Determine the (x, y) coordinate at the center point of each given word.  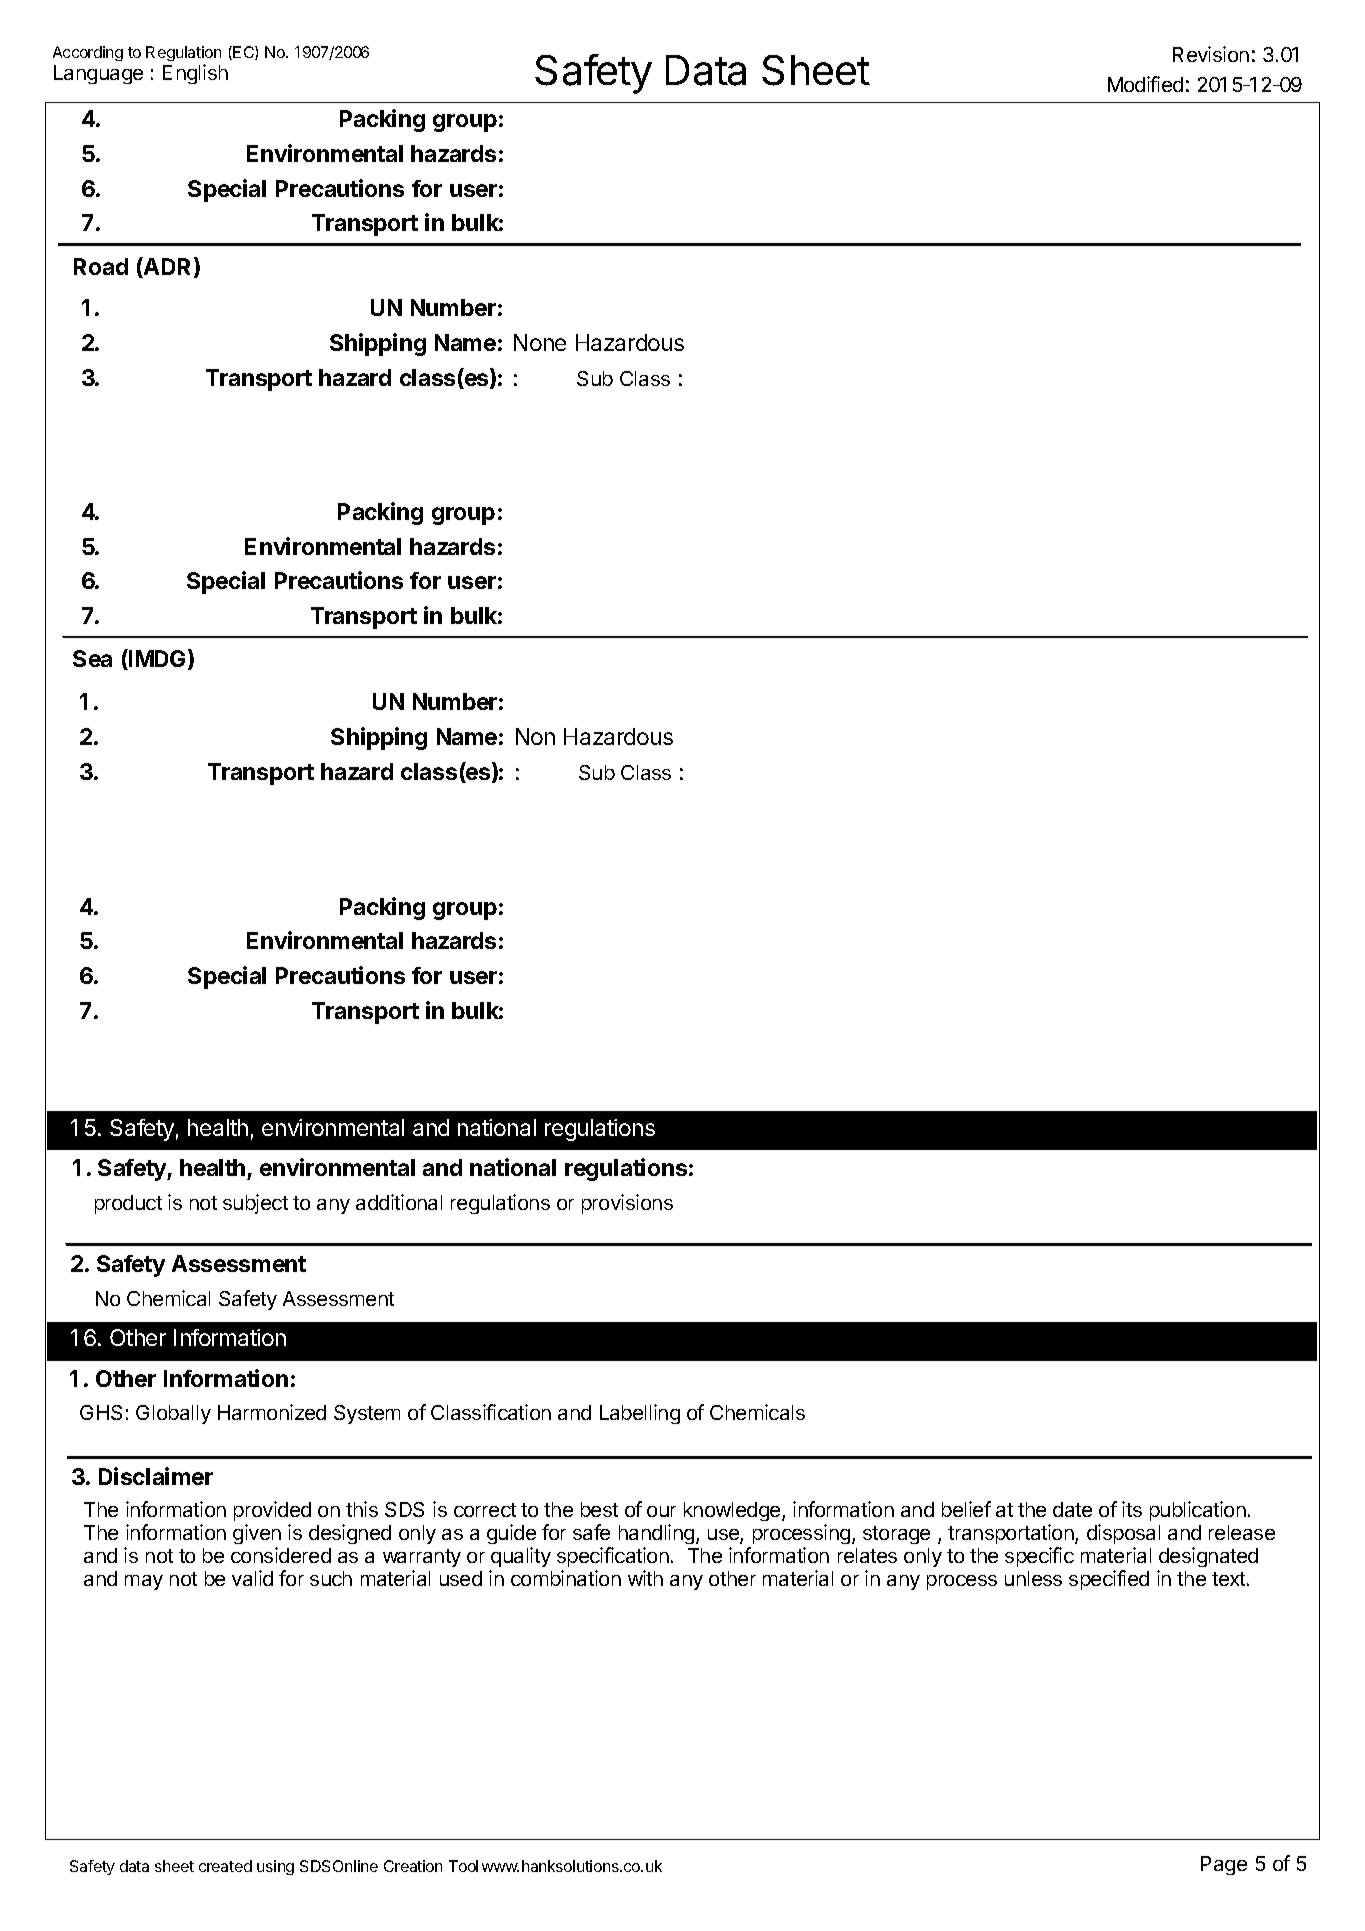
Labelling (640, 1414)
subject (255, 1204)
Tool (463, 1866)
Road (101, 266)
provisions (627, 1204)
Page (1224, 1865)
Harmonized (272, 1412)
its (1132, 1509)
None (540, 342)
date (1072, 1509)
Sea (92, 658)
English (195, 74)
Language (98, 74)
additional (399, 1202)
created (225, 1866)
